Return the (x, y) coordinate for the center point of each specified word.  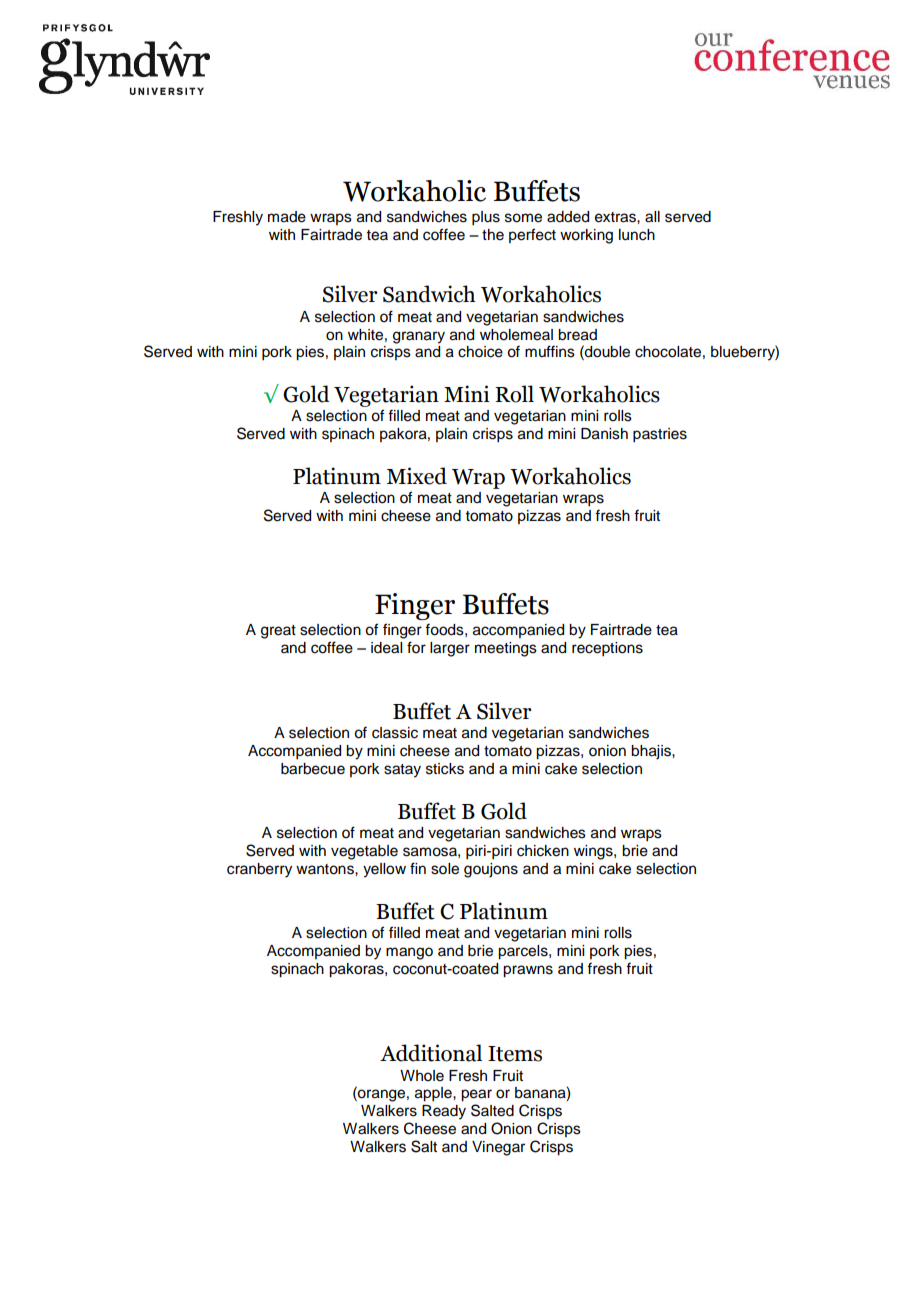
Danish (604, 434)
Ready (444, 1112)
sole (445, 869)
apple (434, 1094)
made (287, 217)
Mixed (417, 476)
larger (450, 649)
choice (480, 352)
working (586, 236)
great (278, 632)
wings (594, 852)
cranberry (259, 870)
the (493, 235)
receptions (607, 649)
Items (515, 1054)
